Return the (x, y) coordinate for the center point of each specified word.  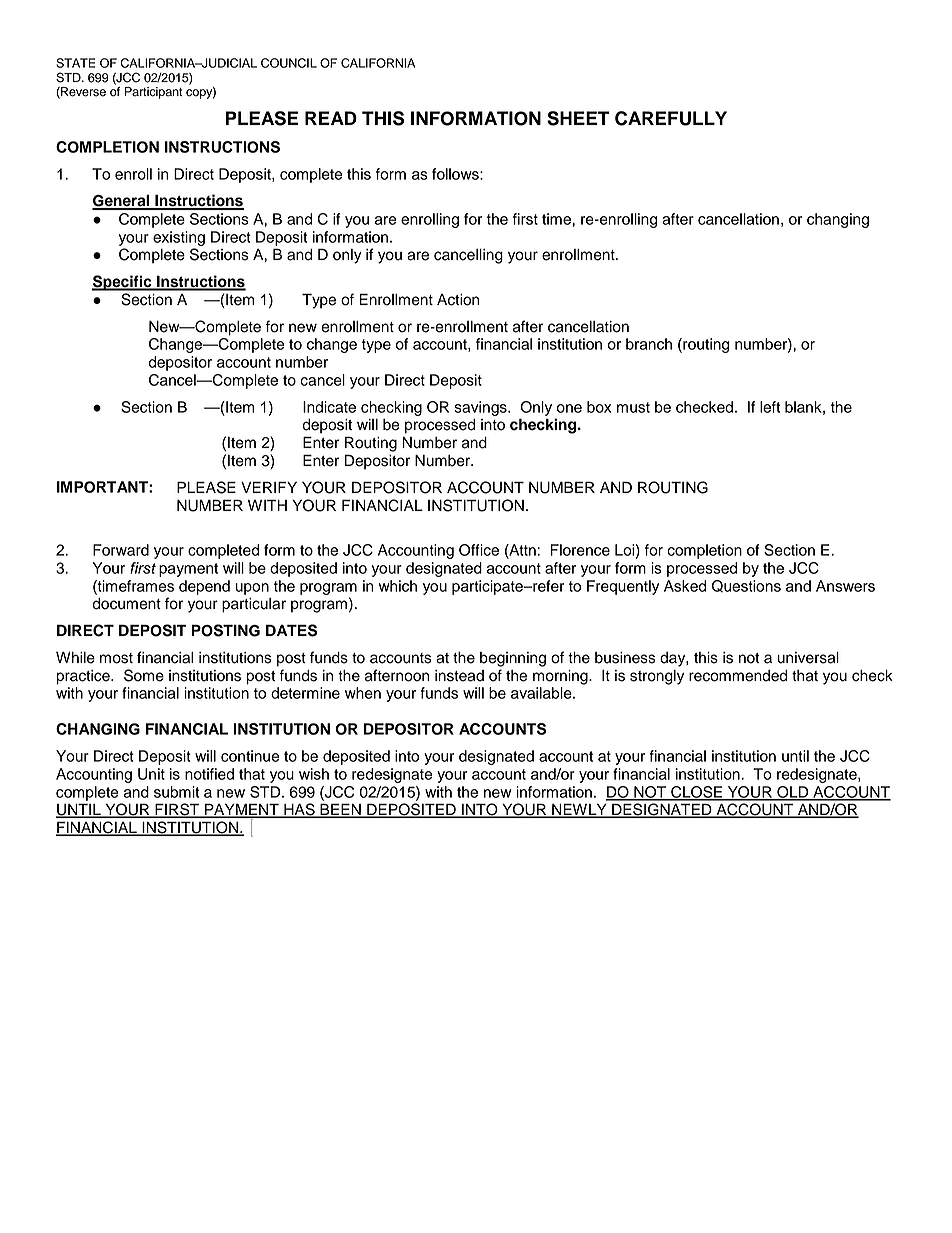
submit (176, 792)
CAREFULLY (671, 118)
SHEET (578, 118)
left (770, 407)
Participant (153, 93)
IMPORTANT (103, 487)
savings (481, 408)
